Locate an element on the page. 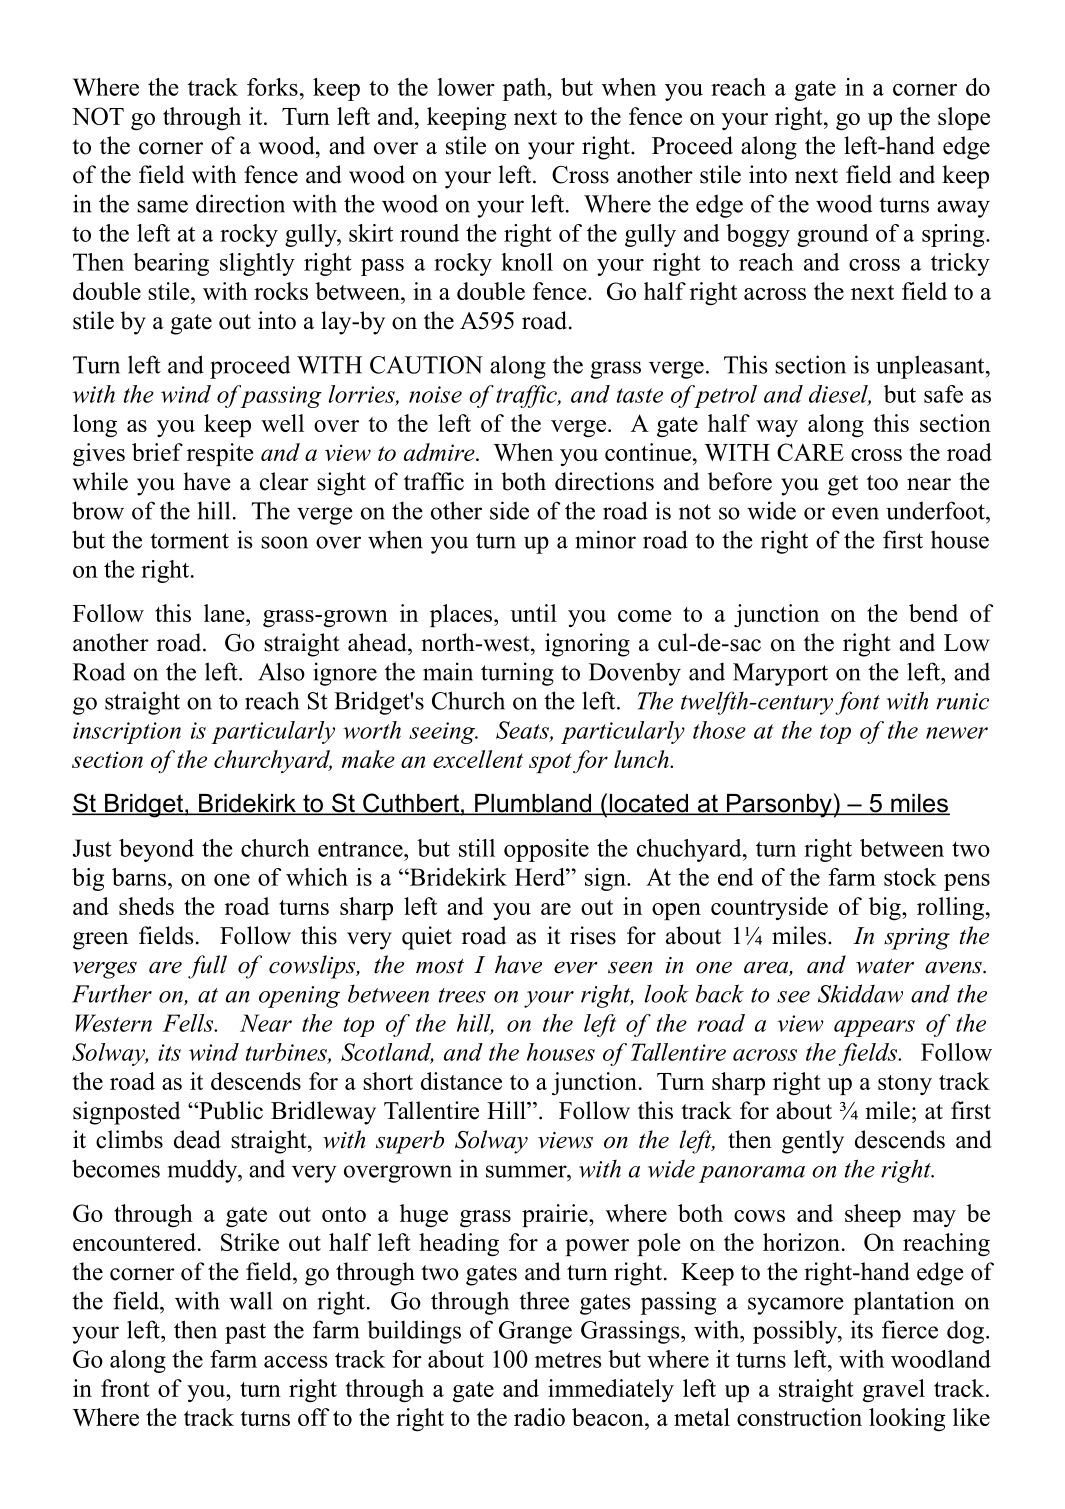 This document has width=1065, height=1509. admire is located at coordinates (440, 452).
